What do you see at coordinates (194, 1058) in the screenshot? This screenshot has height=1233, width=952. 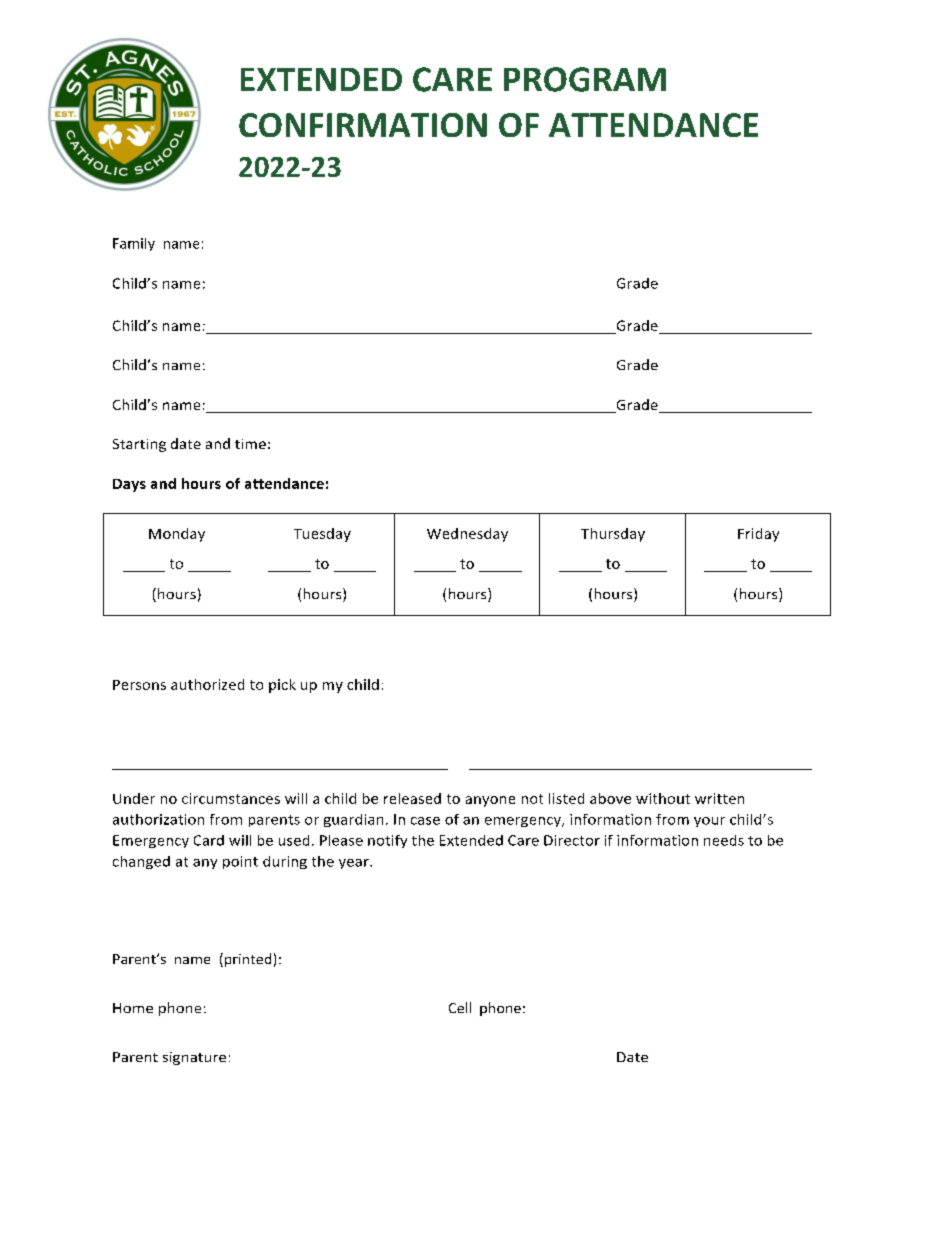 I see `signature` at bounding box center [194, 1058].
